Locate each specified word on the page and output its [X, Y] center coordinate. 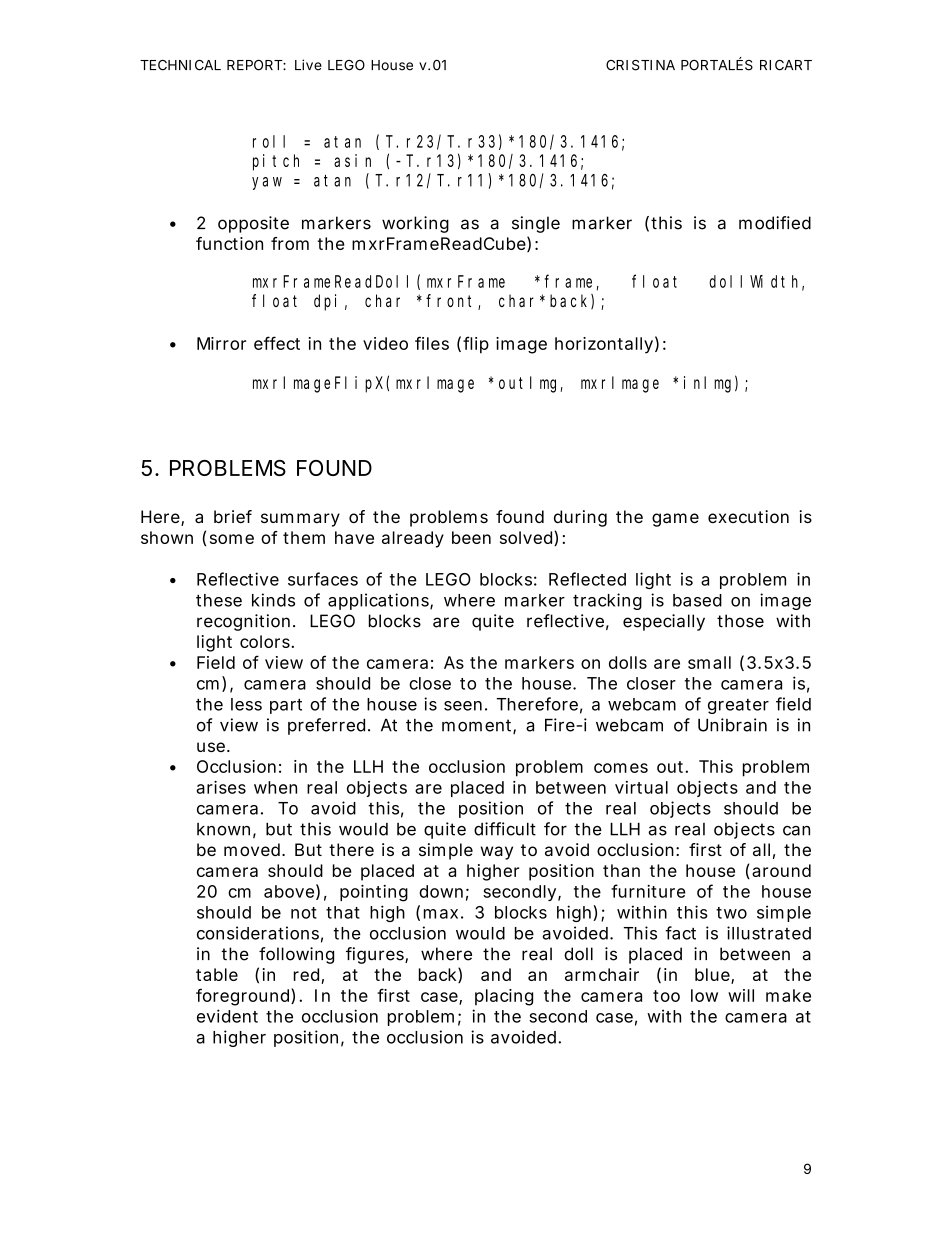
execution [748, 516]
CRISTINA [640, 65]
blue [713, 976]
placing [504, 997]
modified [775, 223]
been [471, 537]
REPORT [255, 65]
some [232, 539]
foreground [242, 997]
